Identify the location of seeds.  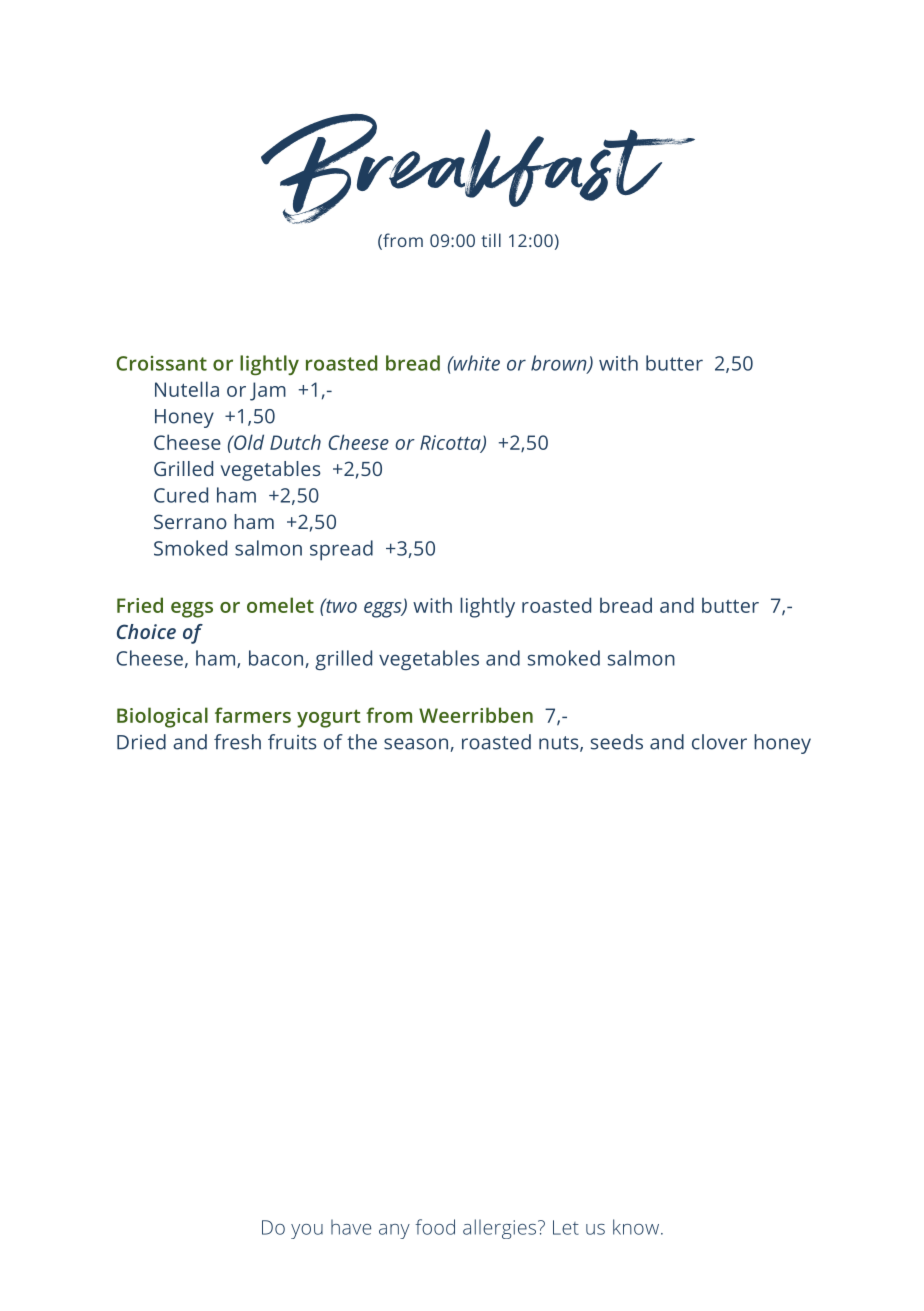
(617, 742).
